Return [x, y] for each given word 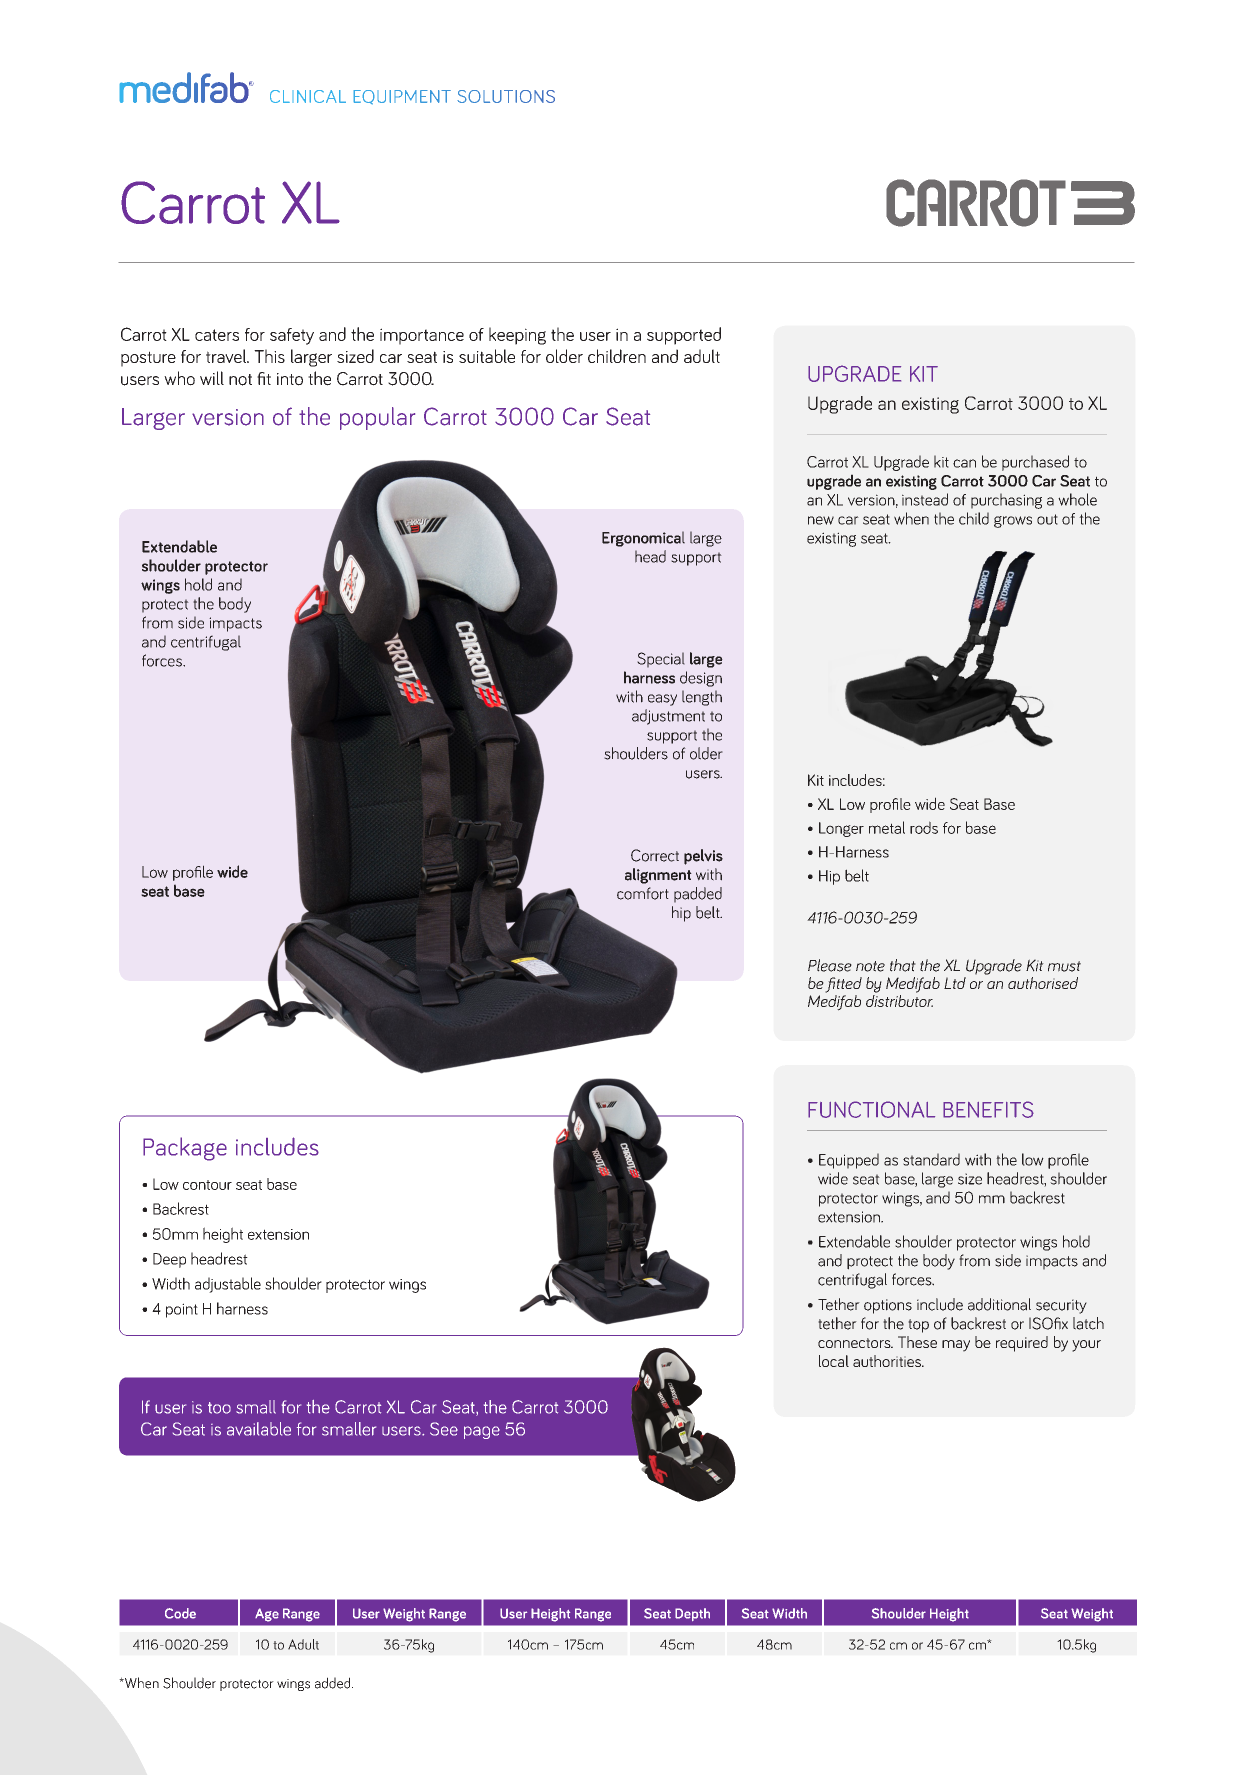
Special [661, 660]
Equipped [849, 1161]
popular [377, 418]
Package [185, 1149]
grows [1013, 522]
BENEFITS [988, 1109]
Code [180, 1613]
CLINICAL [308, 96]
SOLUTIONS [506, 96]
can [964, 463]
